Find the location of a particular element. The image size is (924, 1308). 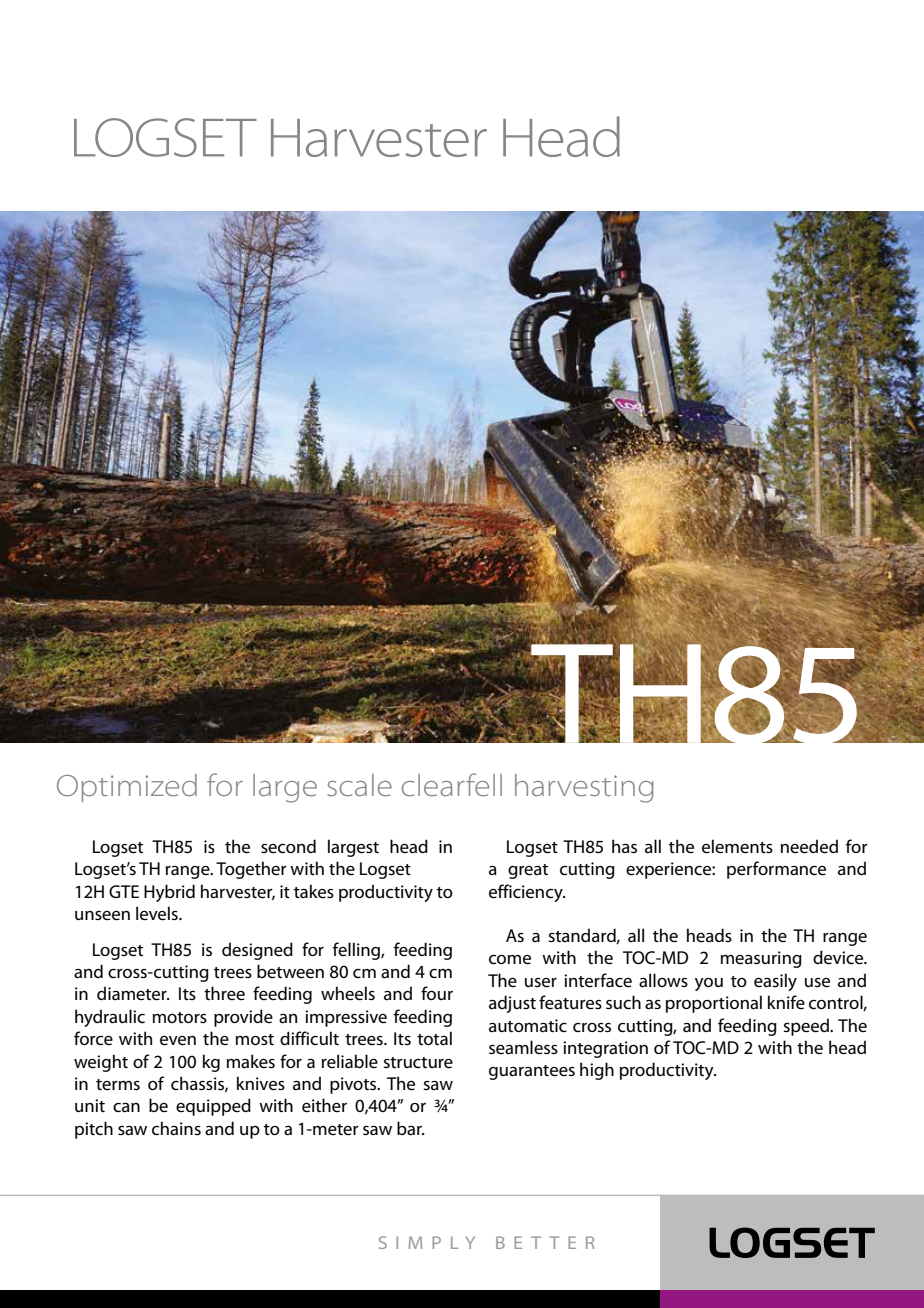

Hybrid is located at coordinates (169, 893).
